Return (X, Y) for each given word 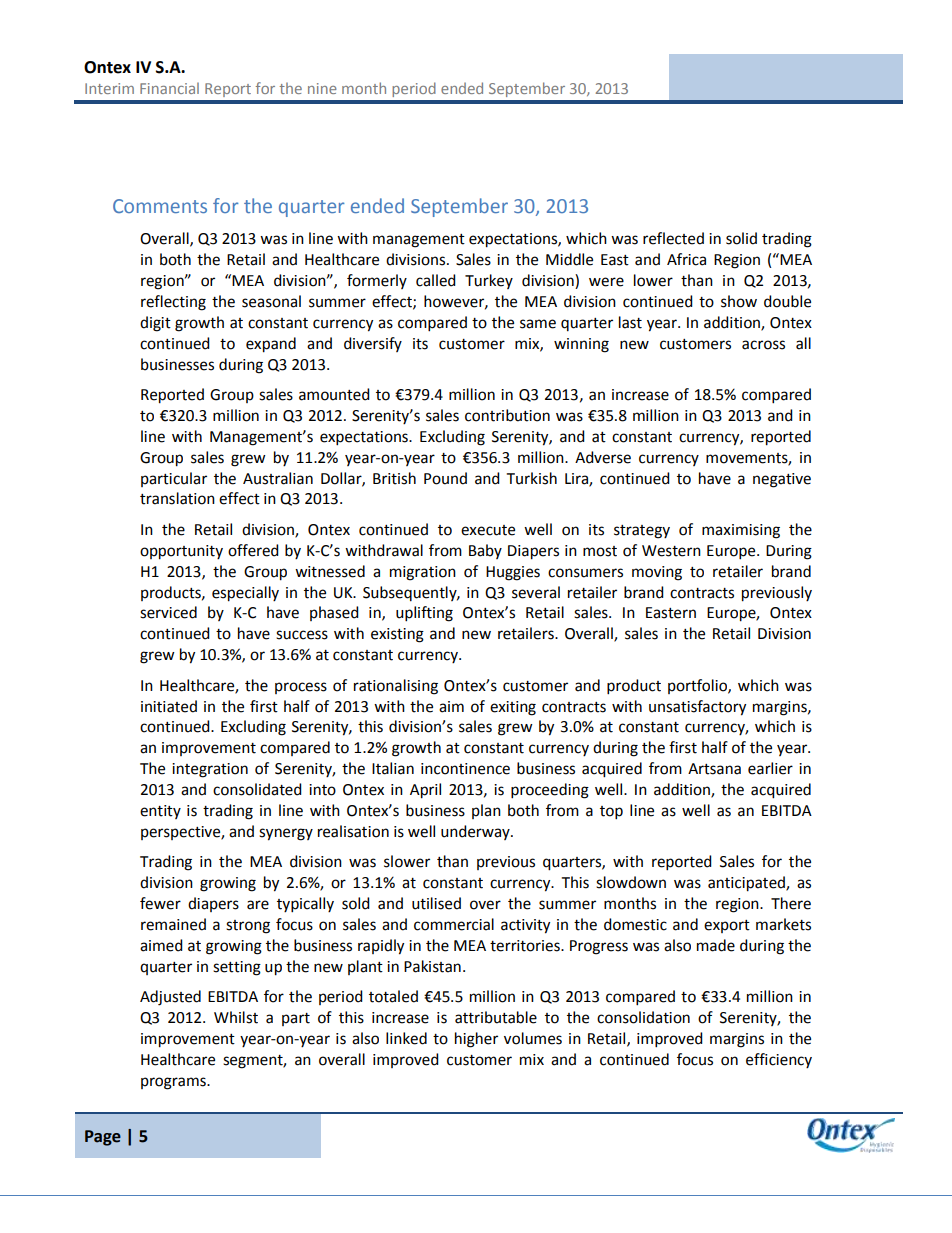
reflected (673, 238)
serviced (168, 612)
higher (476, 1040)
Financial (169, 88)
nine (322, 88)
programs (174, 1083)
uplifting (424, 614)
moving (657, 573)
